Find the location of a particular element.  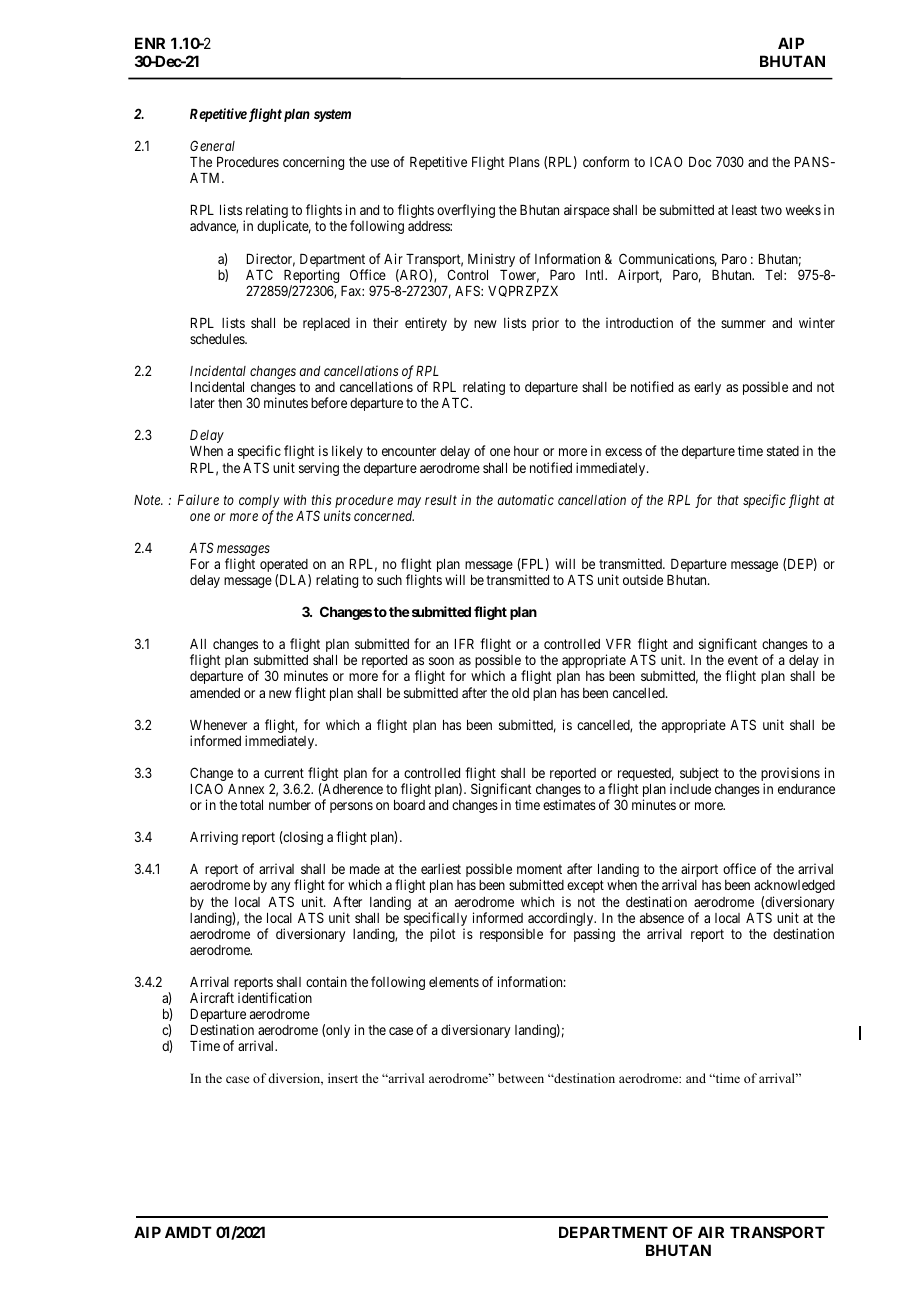

overflying is located at coordinates (466, 211).
